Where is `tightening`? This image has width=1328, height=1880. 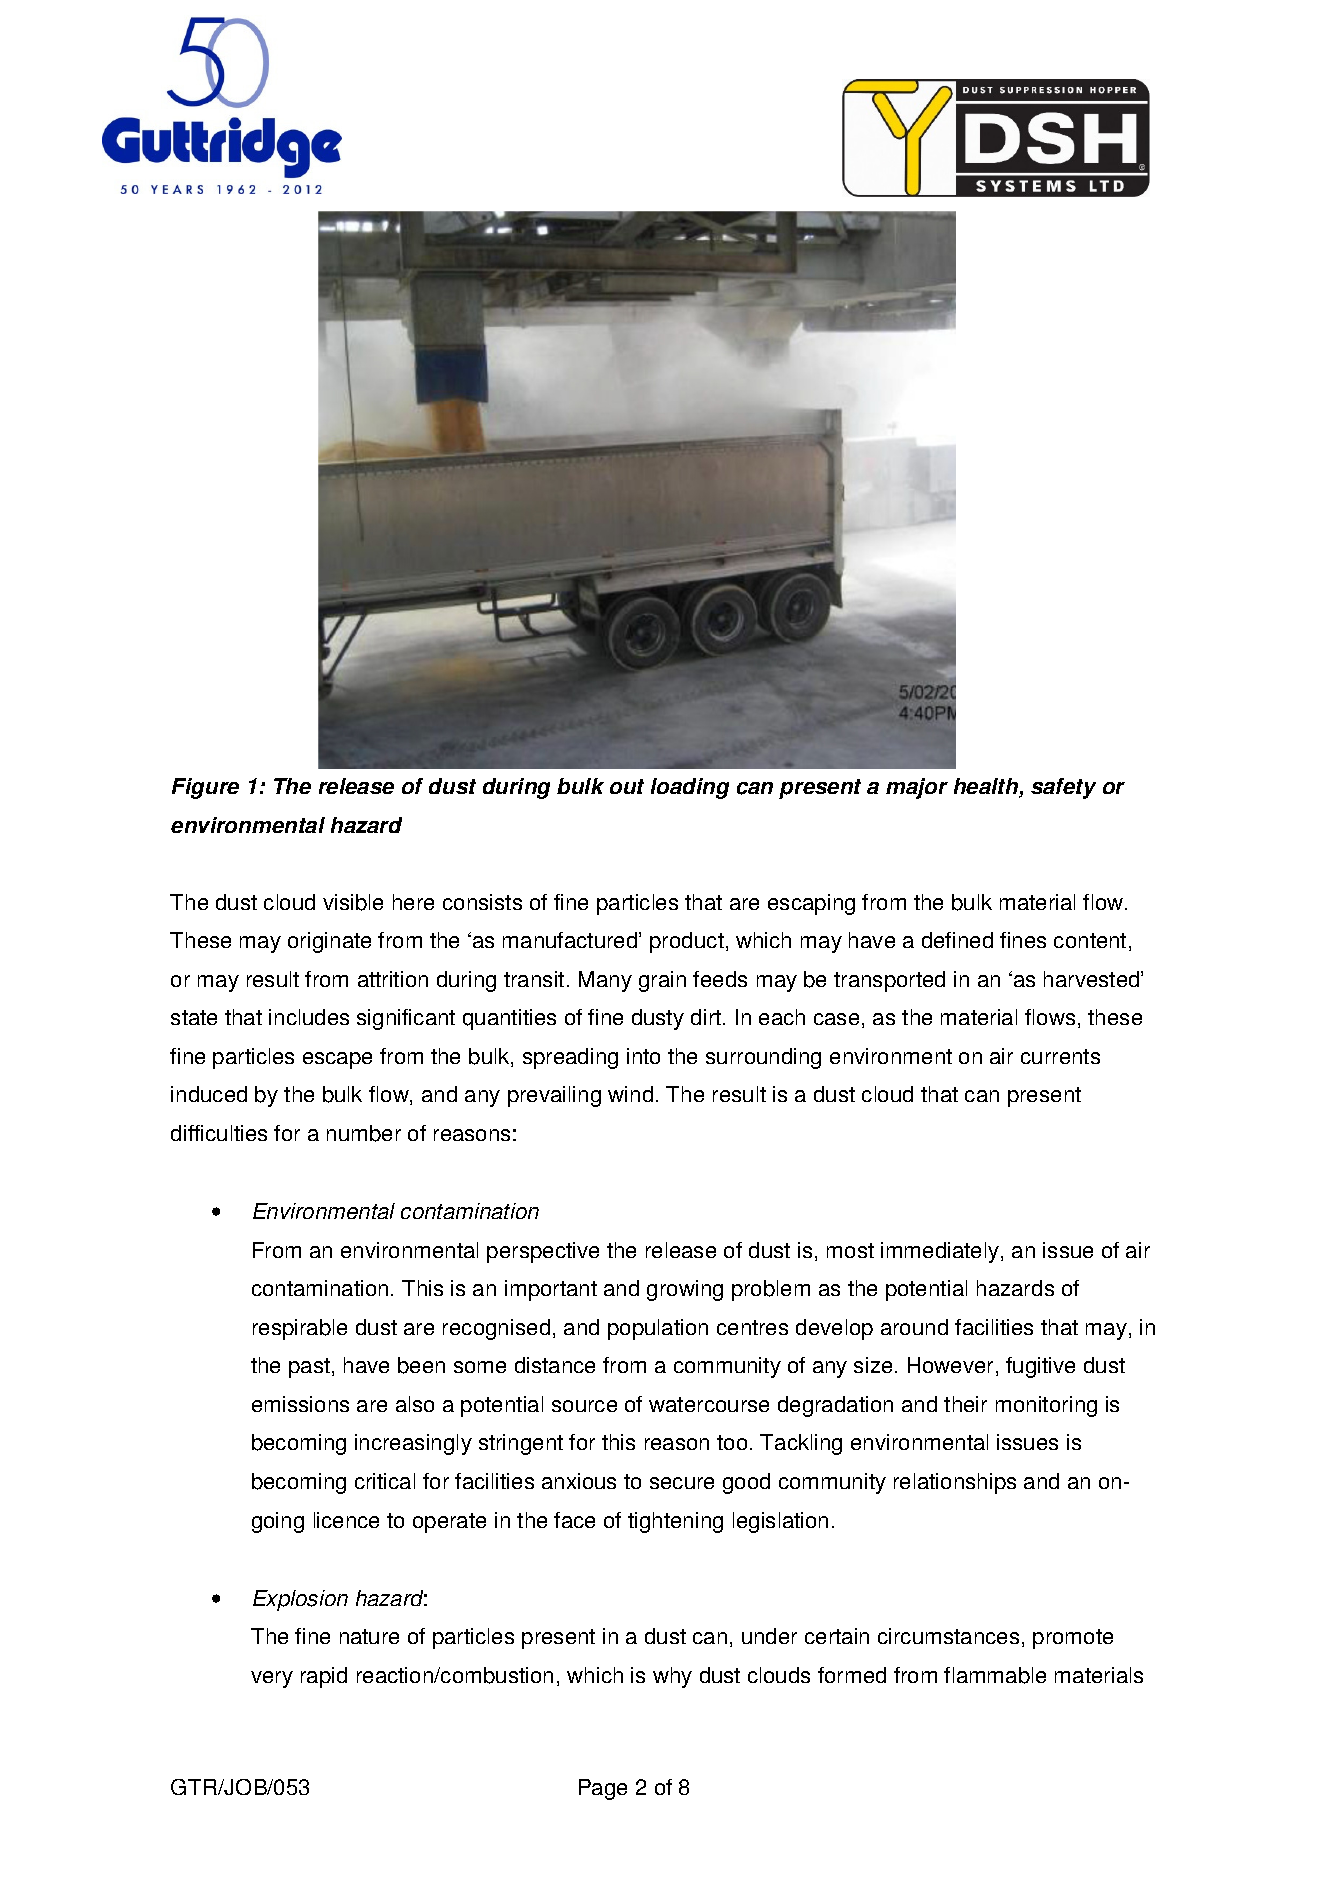 tightening is located at coordinates (675, 1522).
